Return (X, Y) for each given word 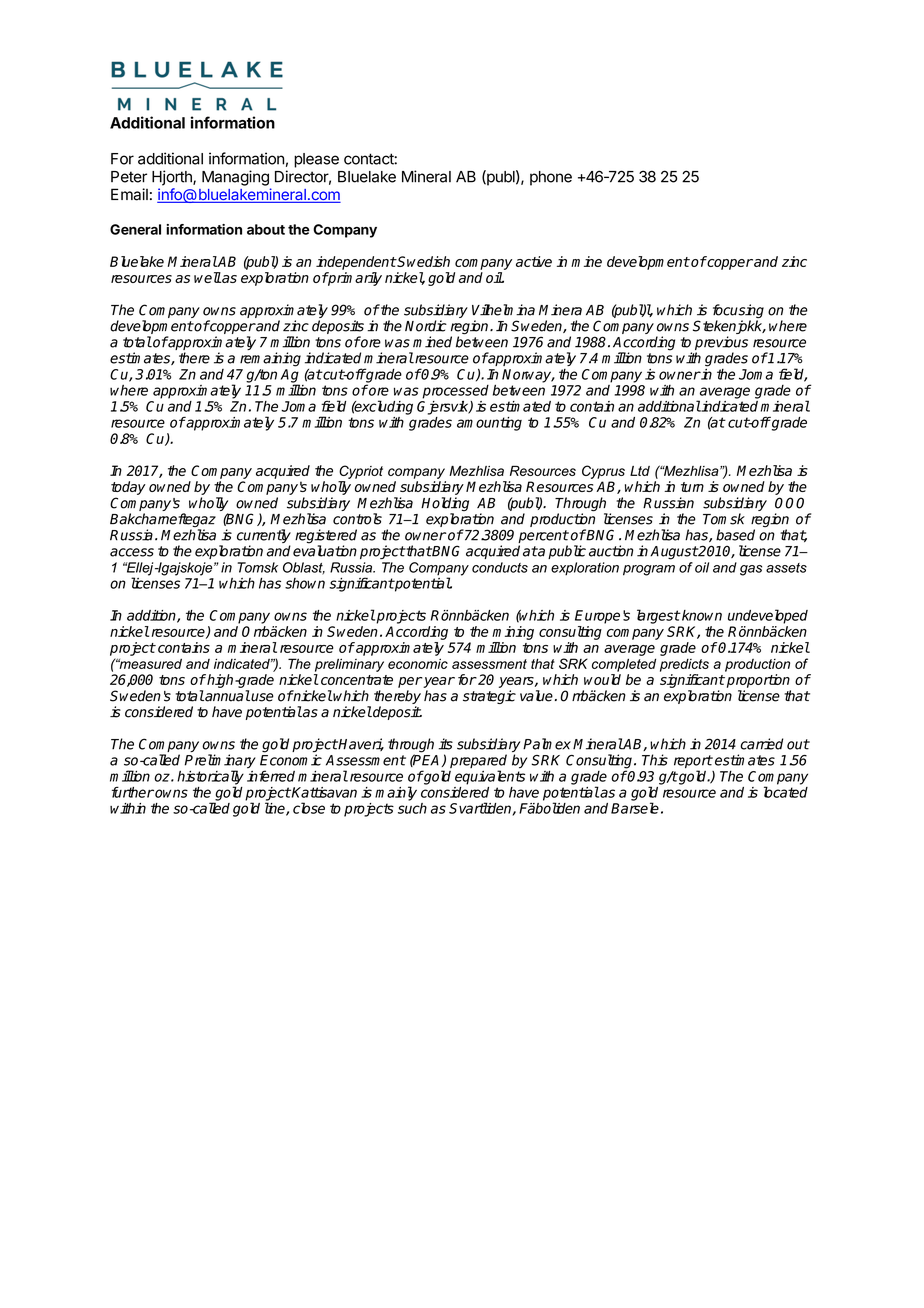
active (534, 261)
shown (305, 583)
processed (455, 392)
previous (721, 344)
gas (751, 570)
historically (210, 778)
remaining (270, 359)
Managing (235, 178)
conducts (500, 567)
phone (551, 178)
